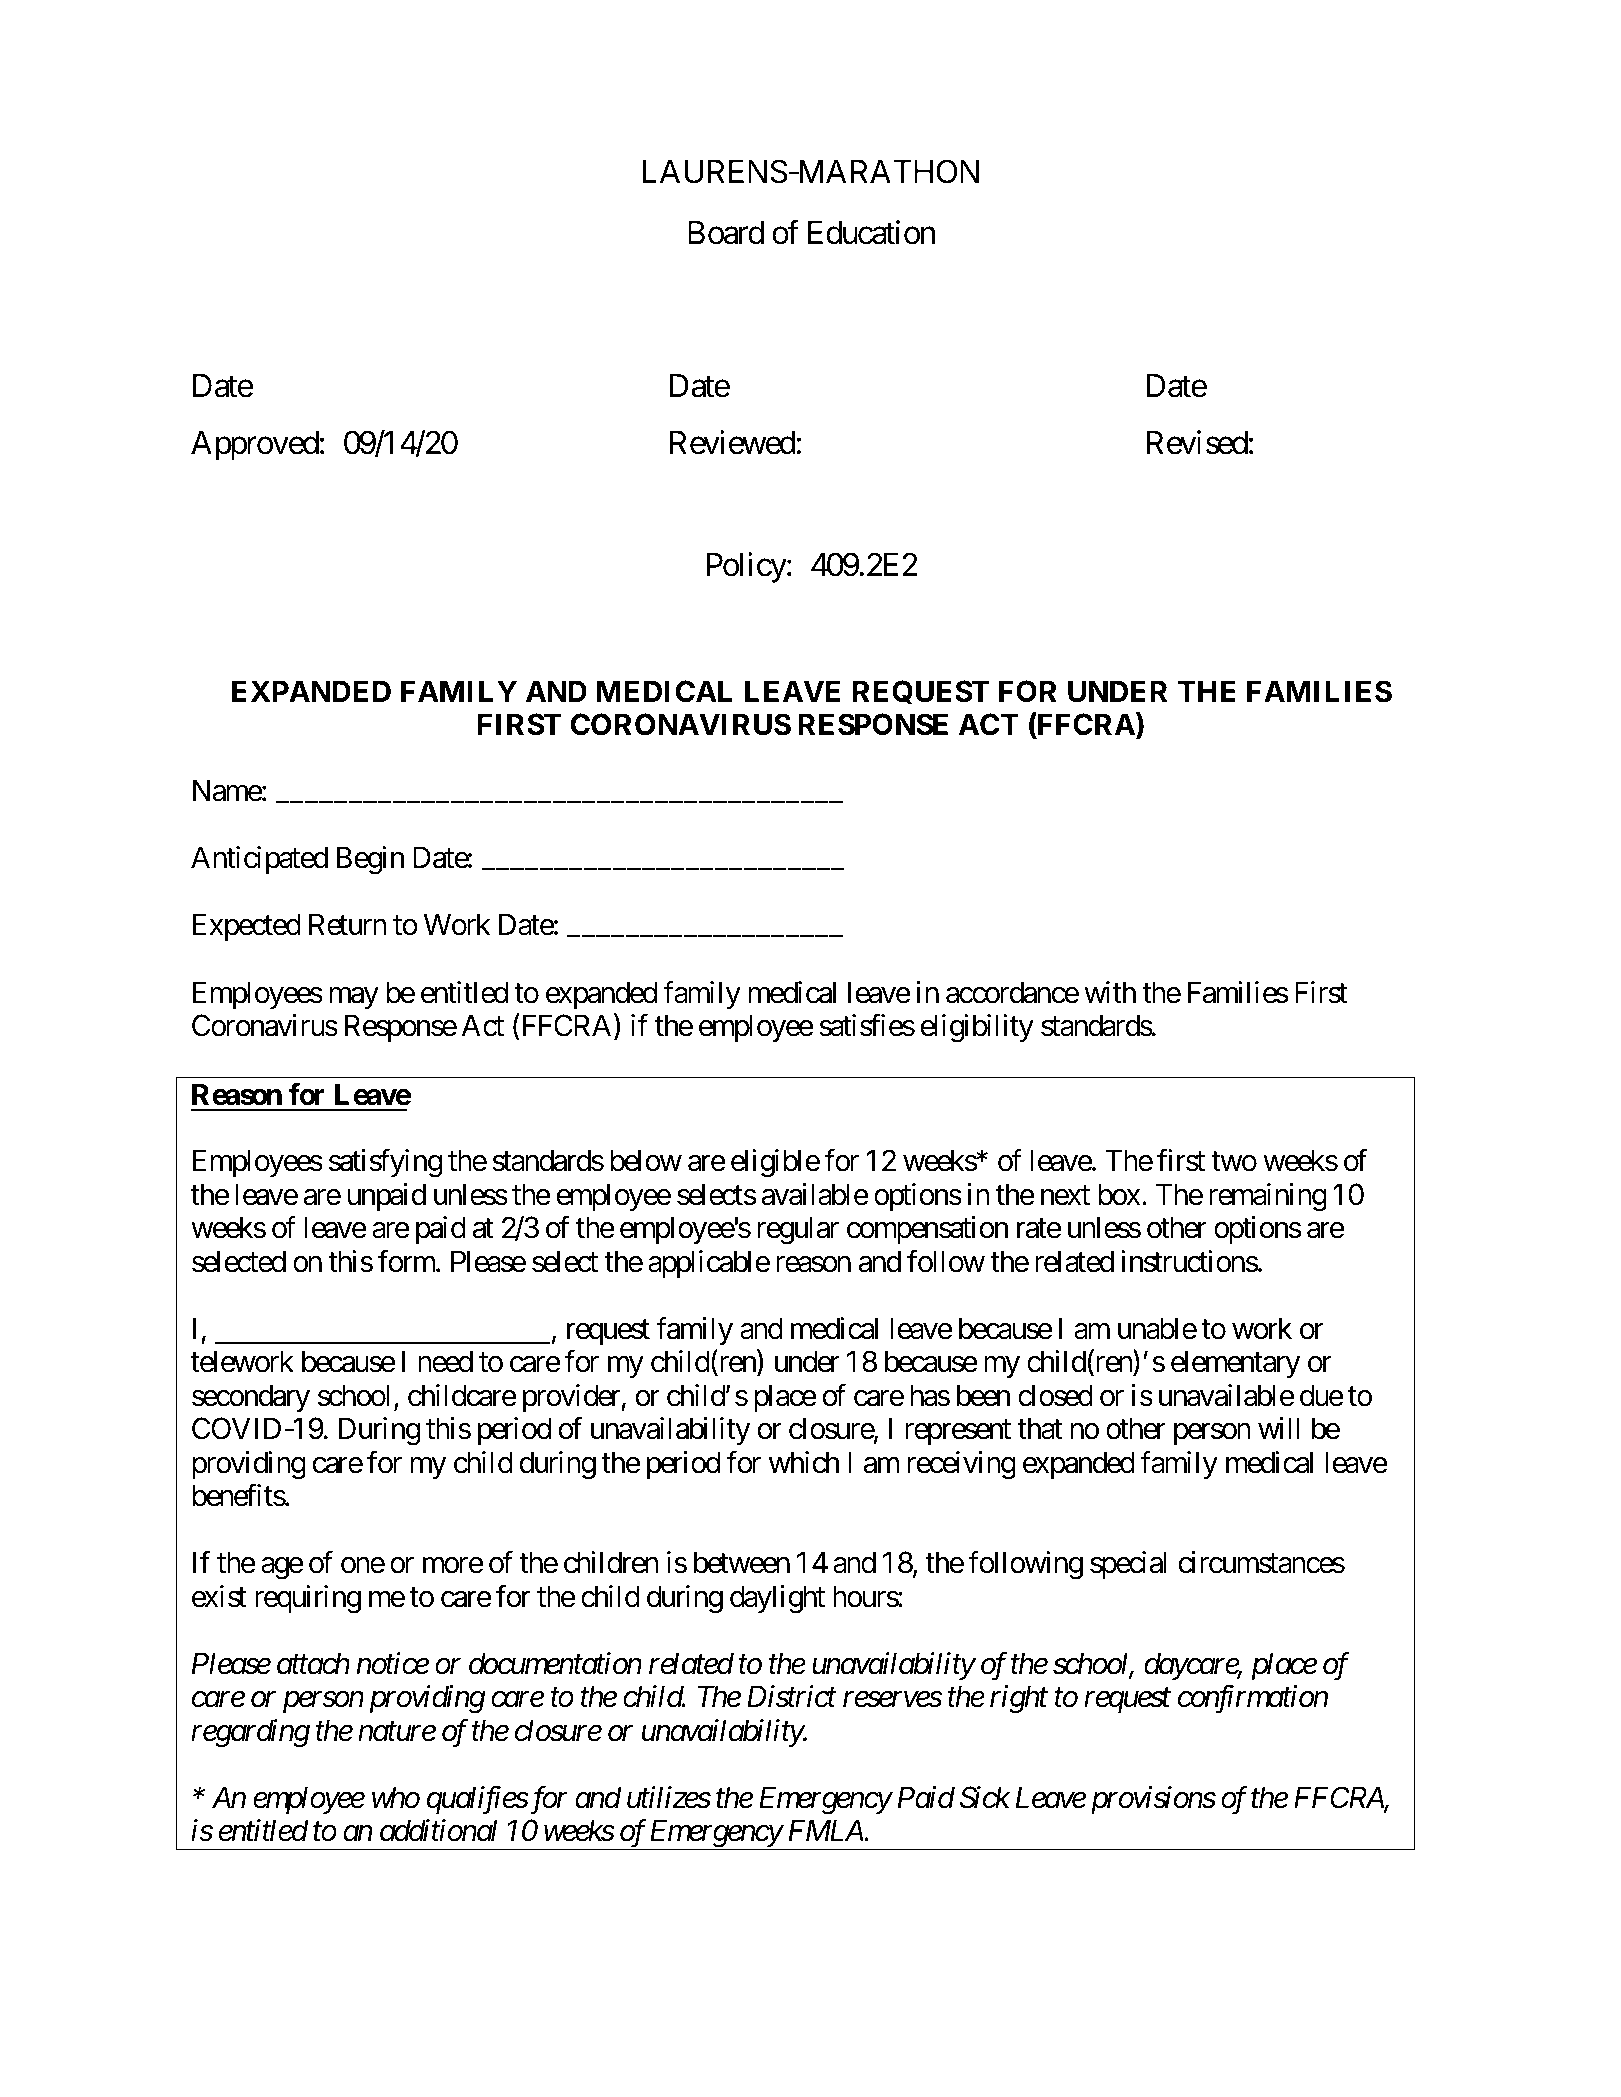  Describe the element at coordinates (407, 1261) in the screenshot. I see `form` at that location.
